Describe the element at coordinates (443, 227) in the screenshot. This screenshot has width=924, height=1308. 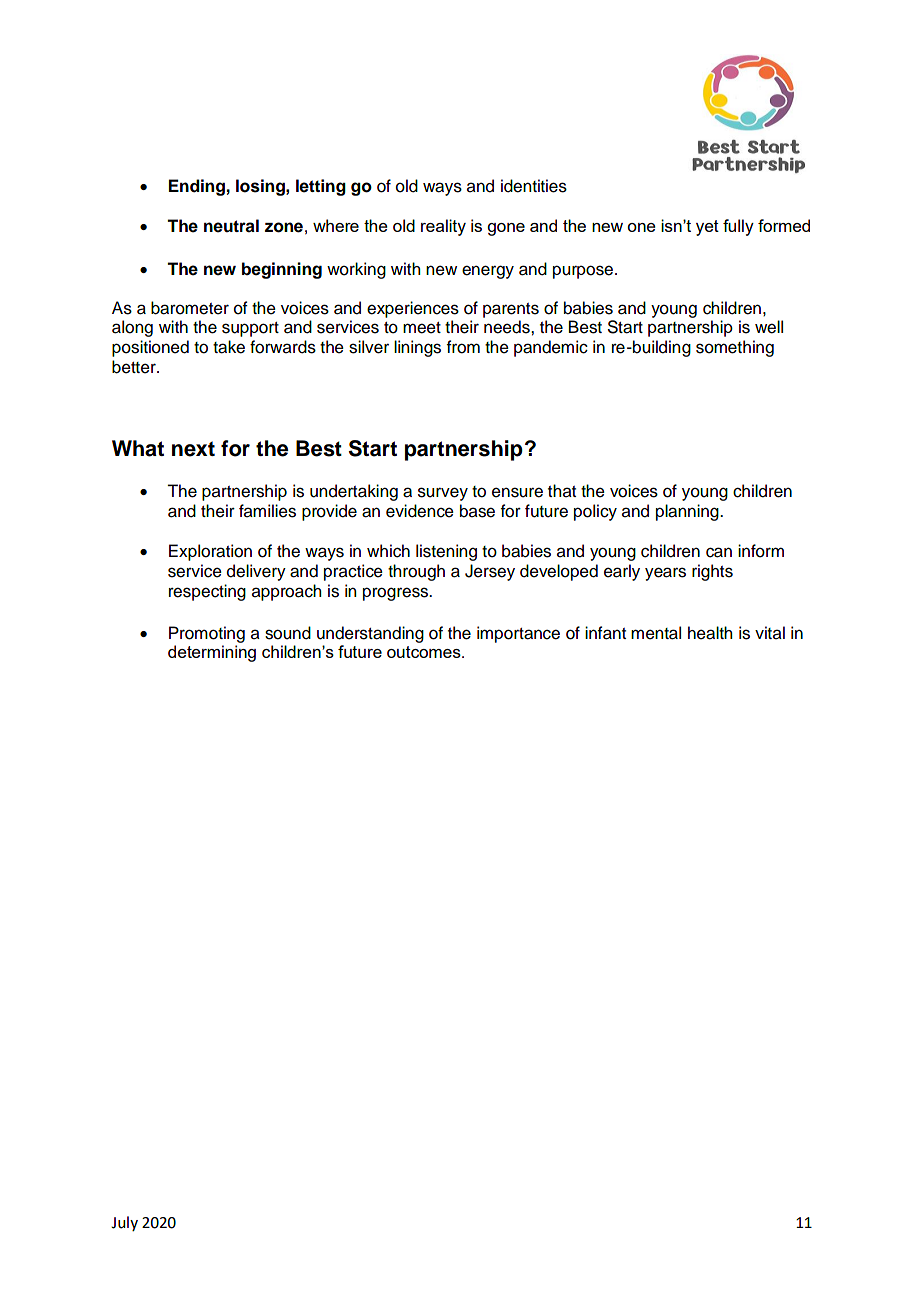
I see `reality` at that location.
